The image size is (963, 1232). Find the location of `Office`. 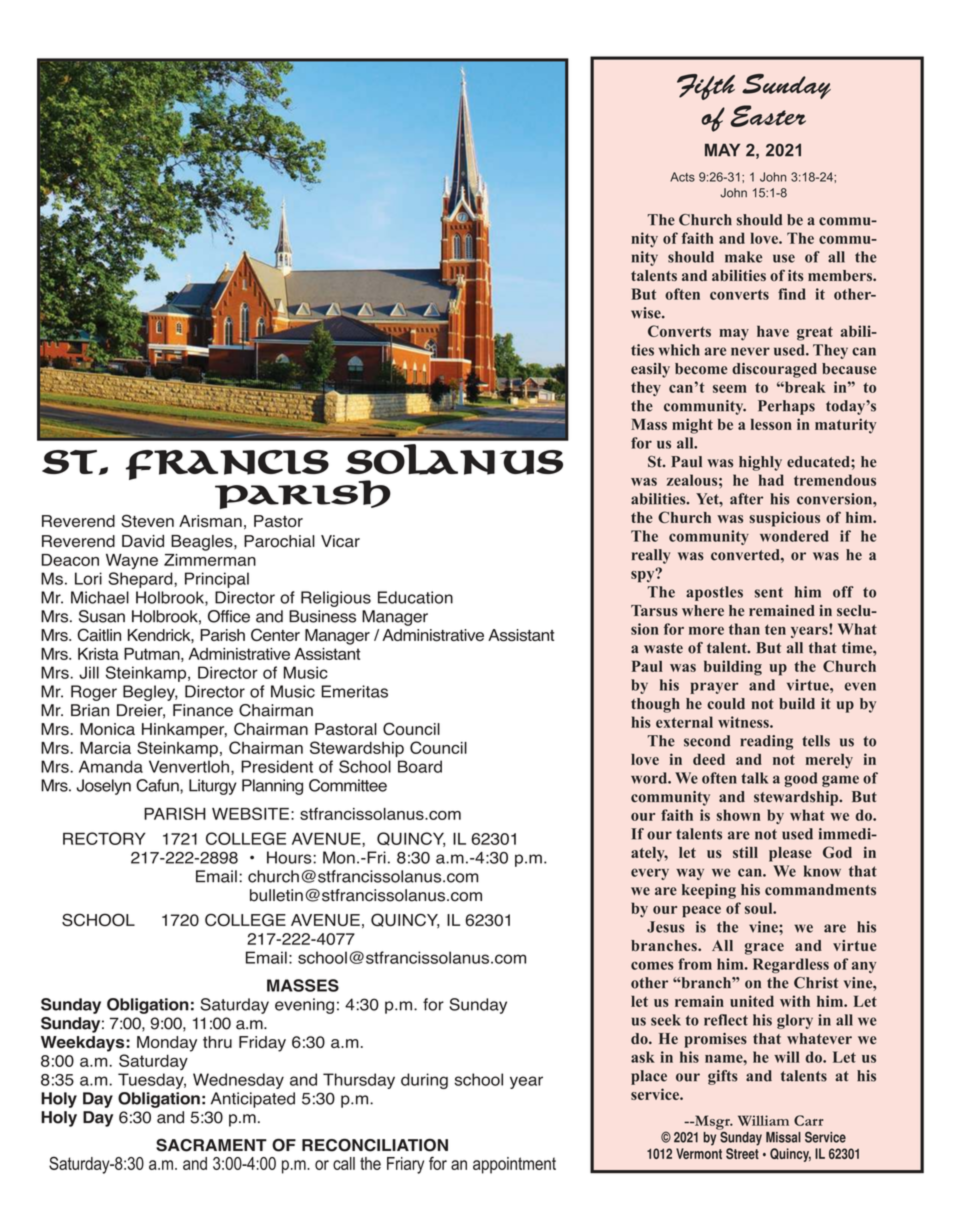

Office is located at coordinates (229, 616).
